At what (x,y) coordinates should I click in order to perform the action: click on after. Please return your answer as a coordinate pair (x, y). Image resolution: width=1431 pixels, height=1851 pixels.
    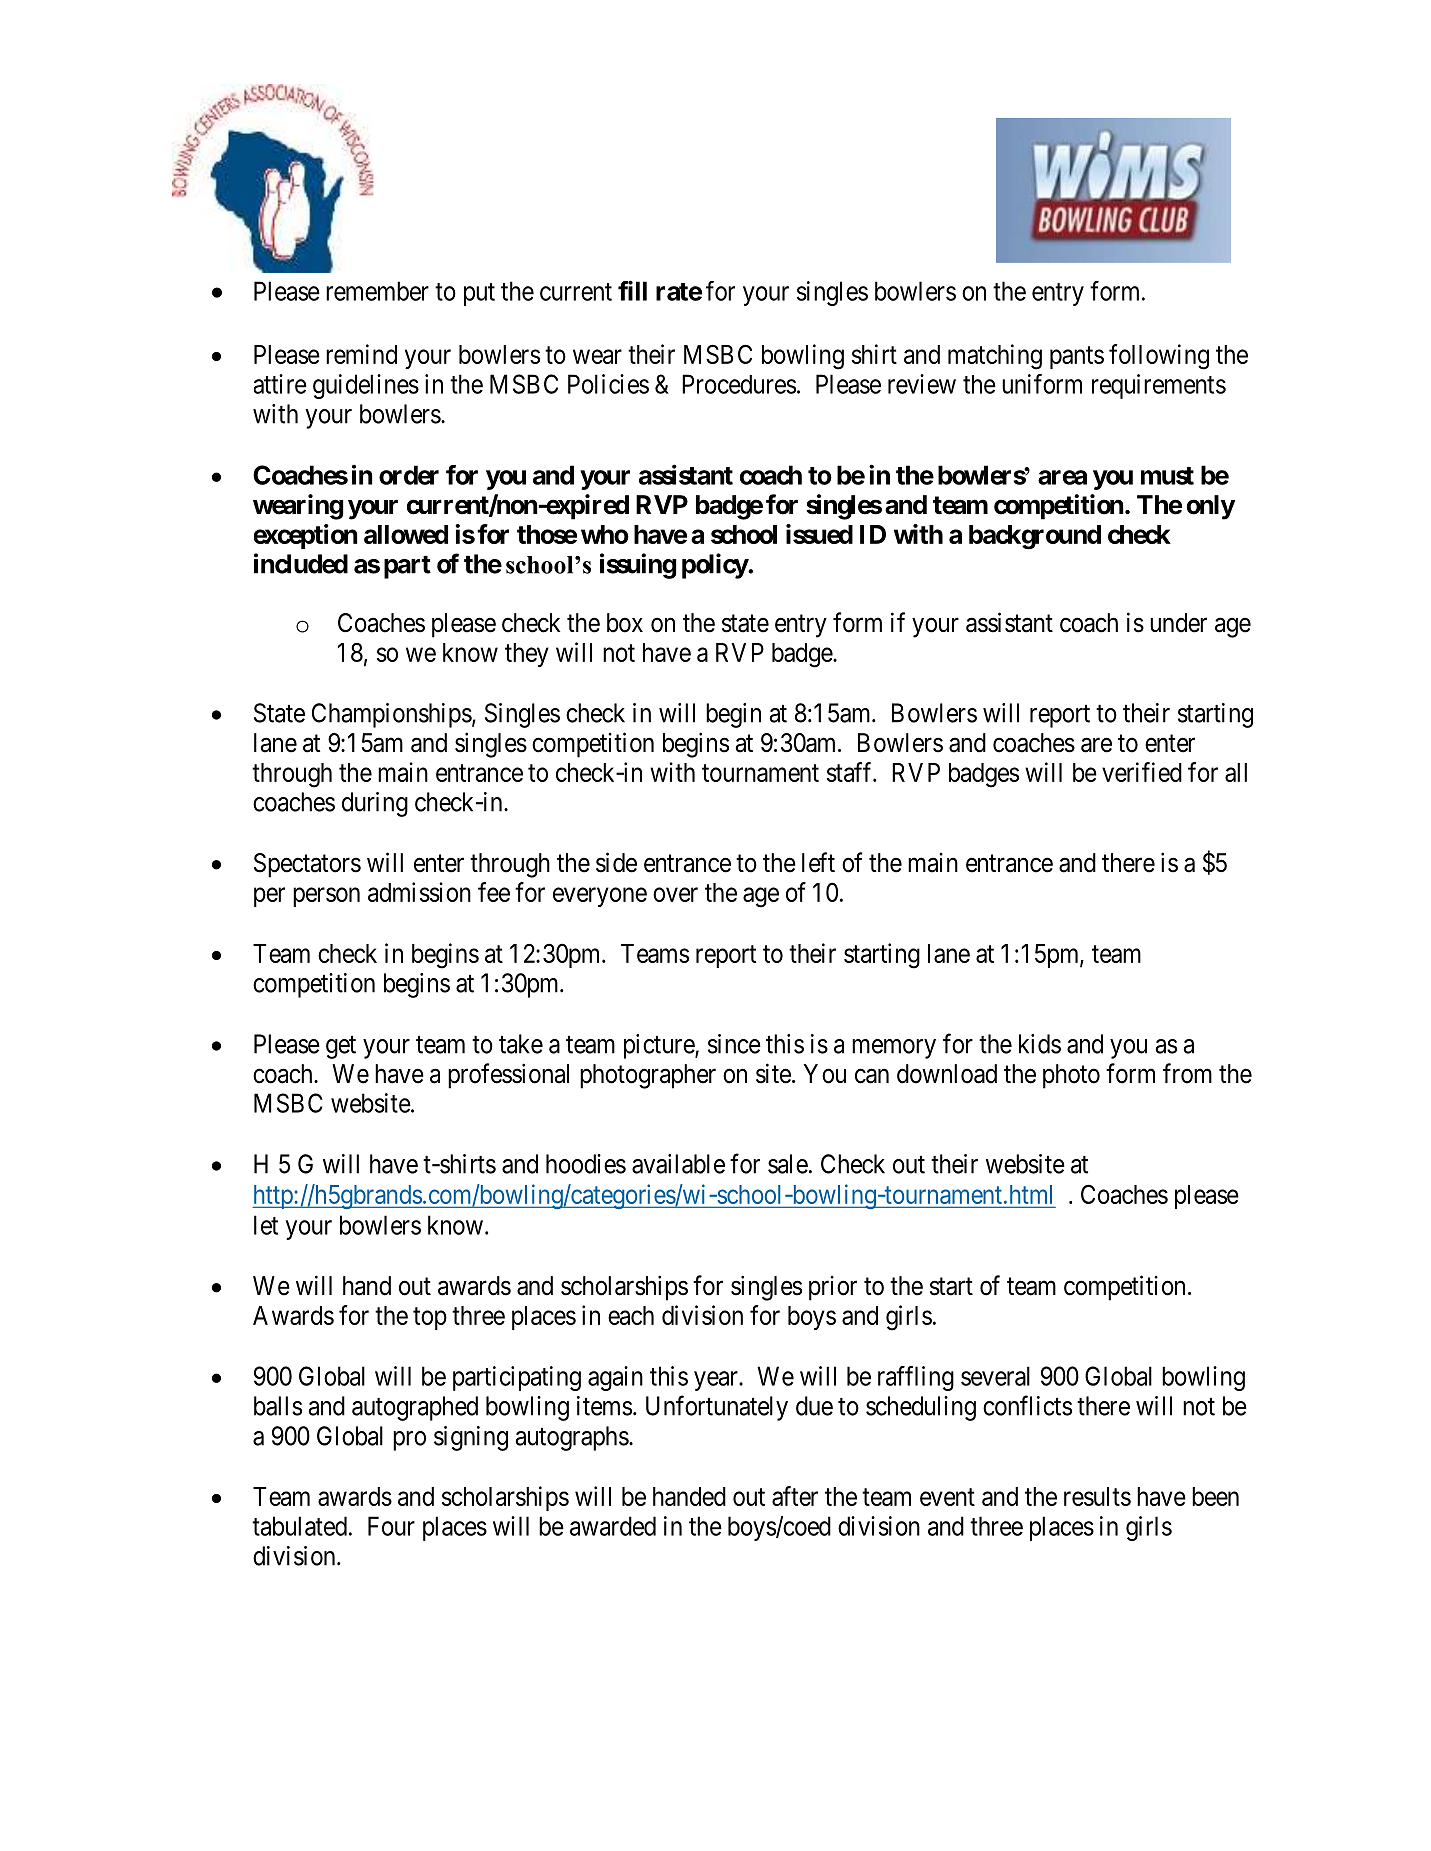
    Looking at the image, I should click on (795, 1496).
